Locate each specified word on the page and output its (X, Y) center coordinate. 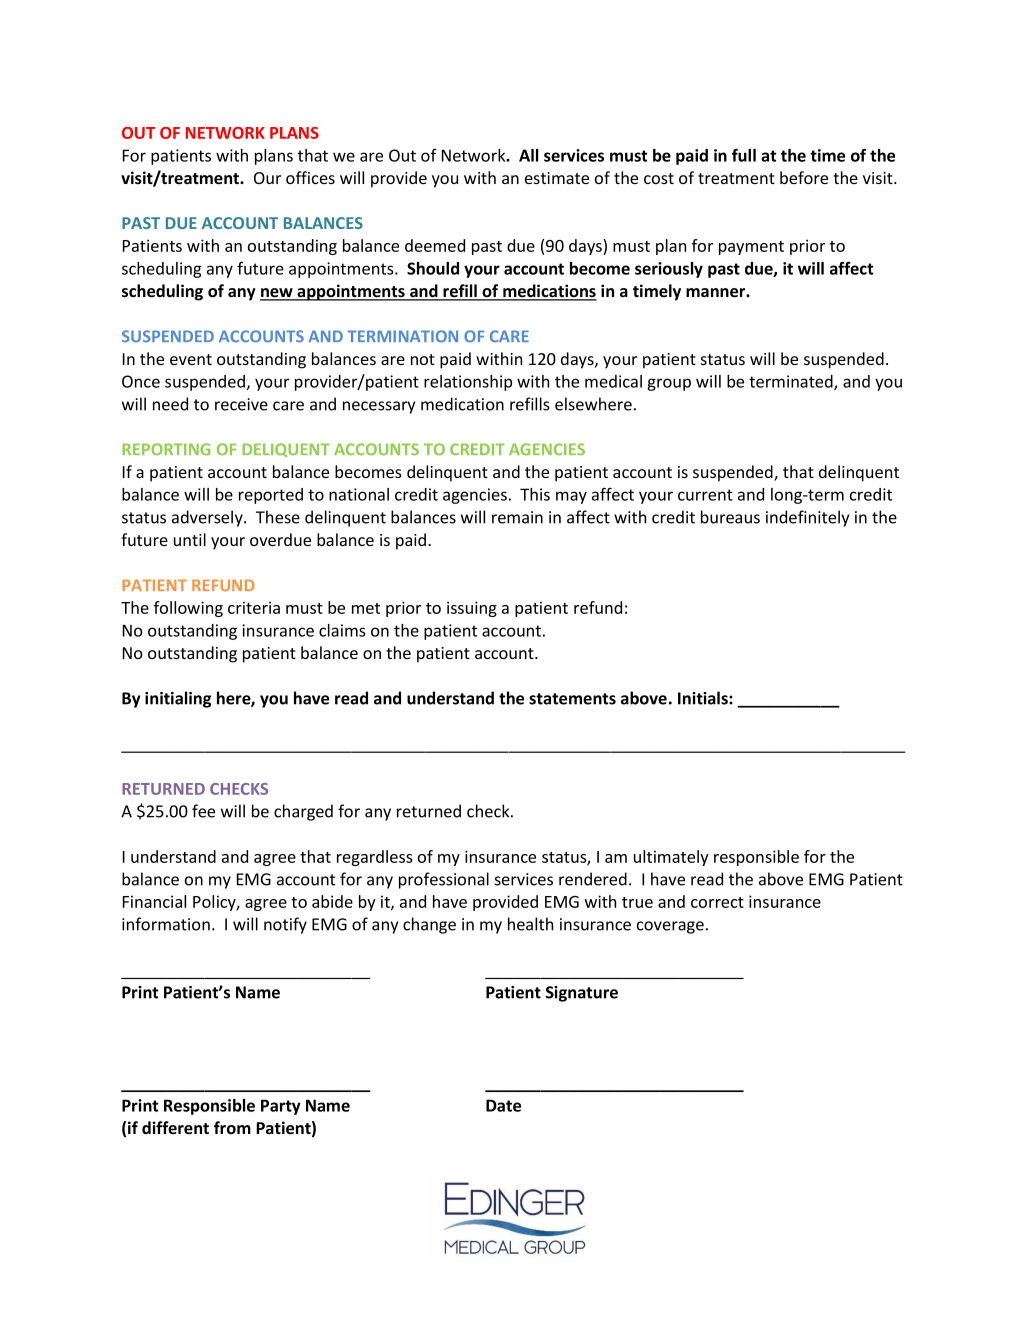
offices (310, 177)
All (528, 155)
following (188, 609)
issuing (472, 609)
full (744, 155)
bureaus (730, 517)
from (232, 1127)
